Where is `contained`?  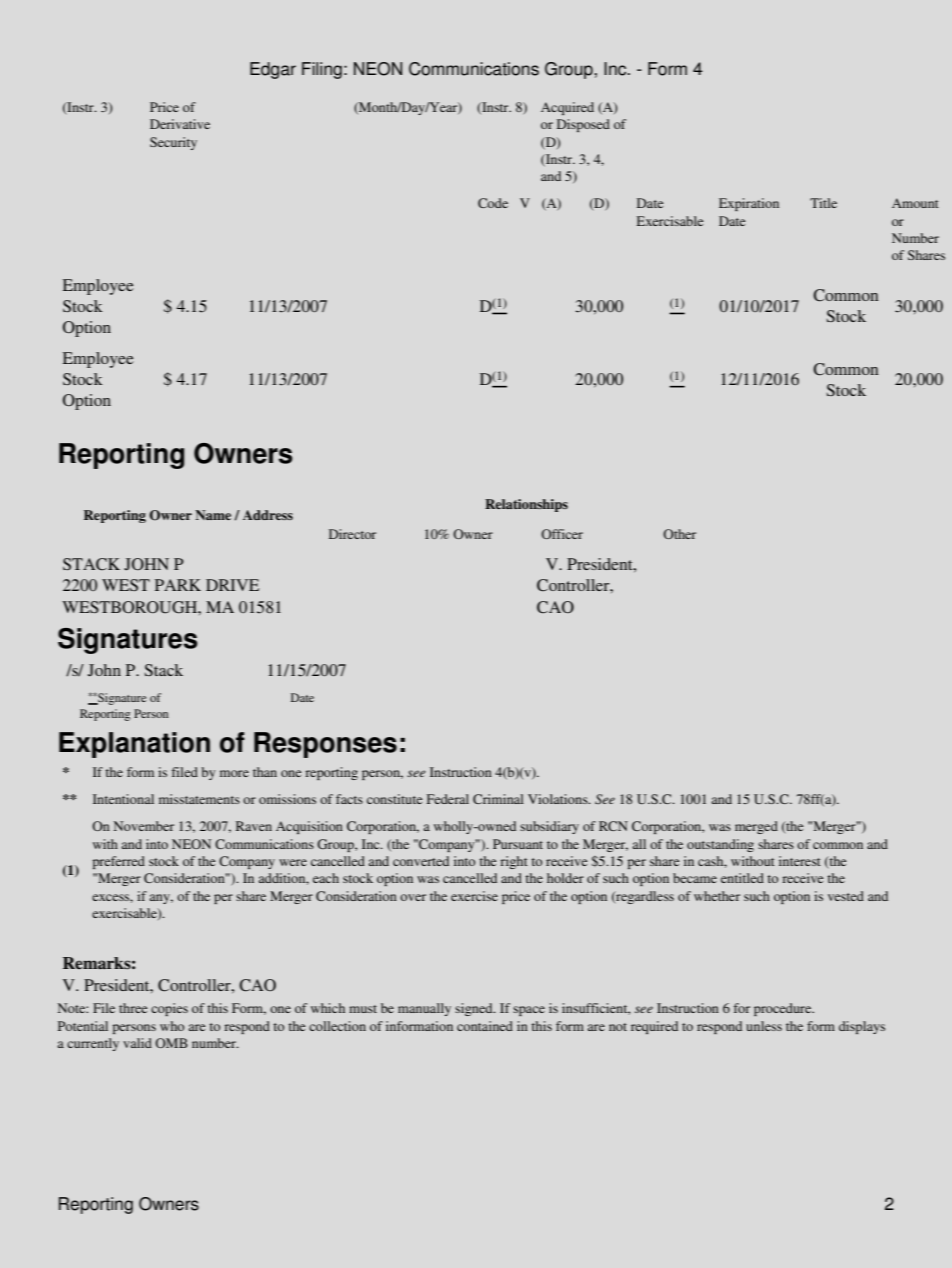
contained is located at coordinates (485, 1026).
